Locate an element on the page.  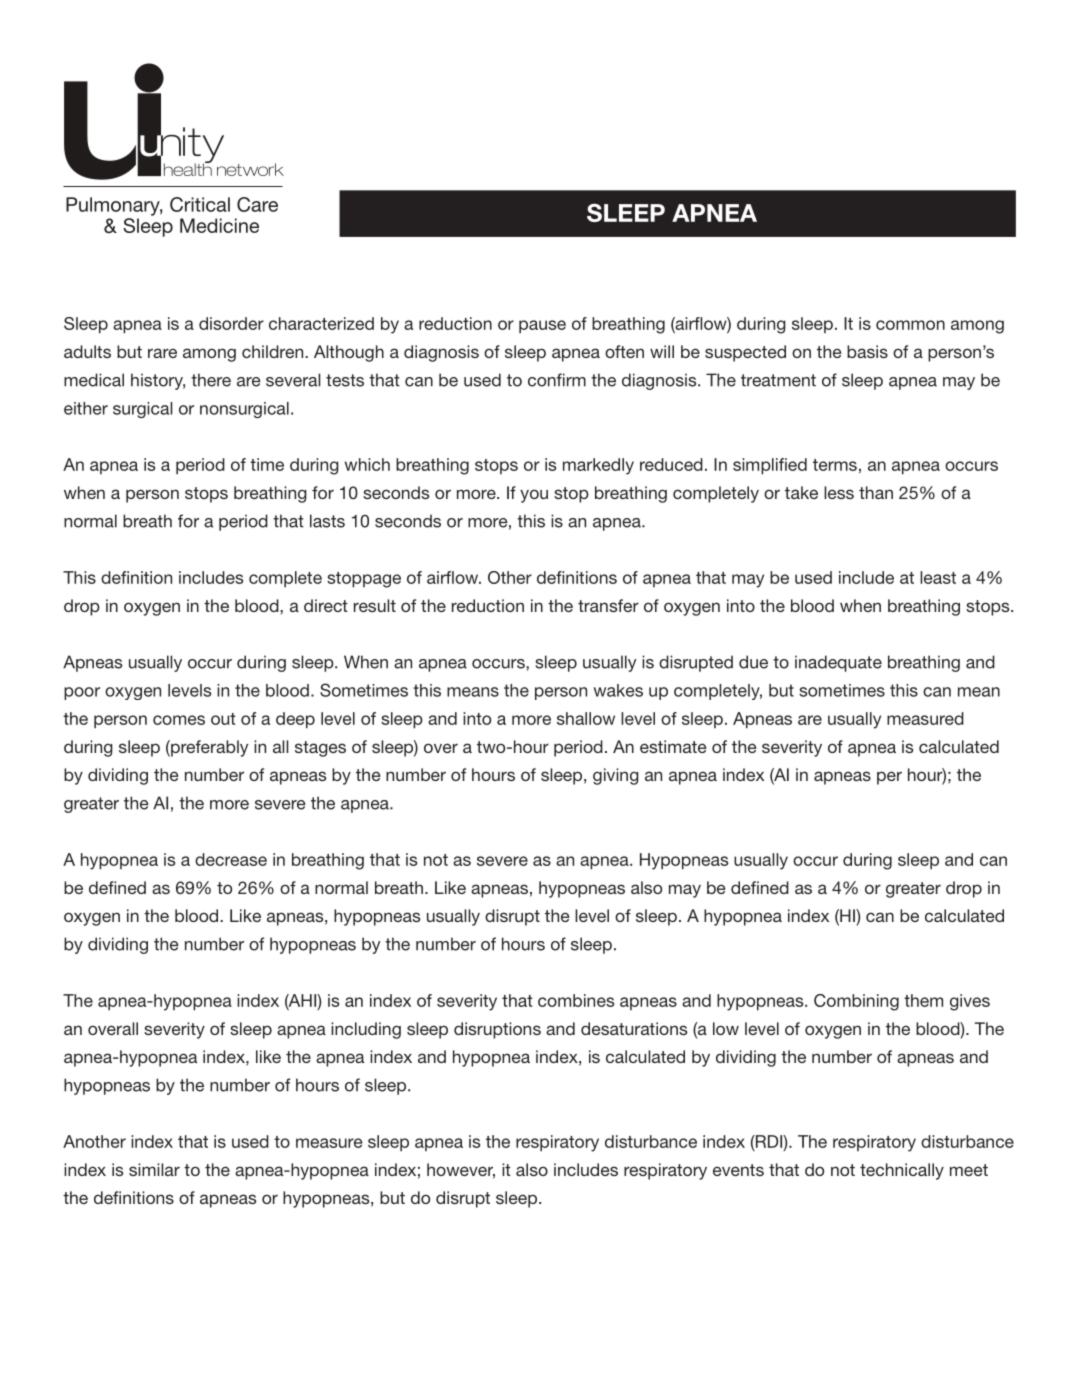
basis is located at coordinates (867, 351).
